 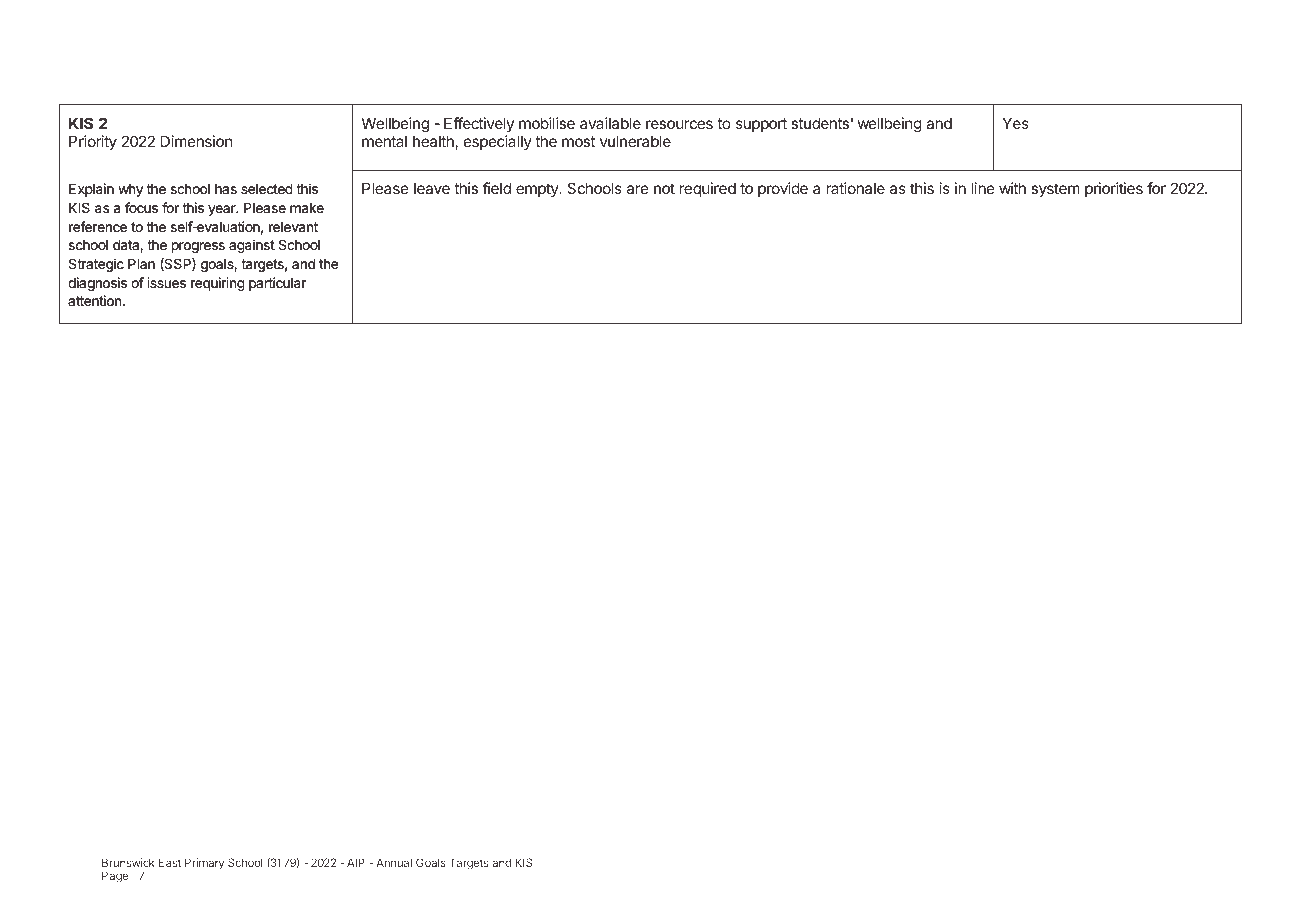 I want to click on Yes, so click(x=1016, y=123).
